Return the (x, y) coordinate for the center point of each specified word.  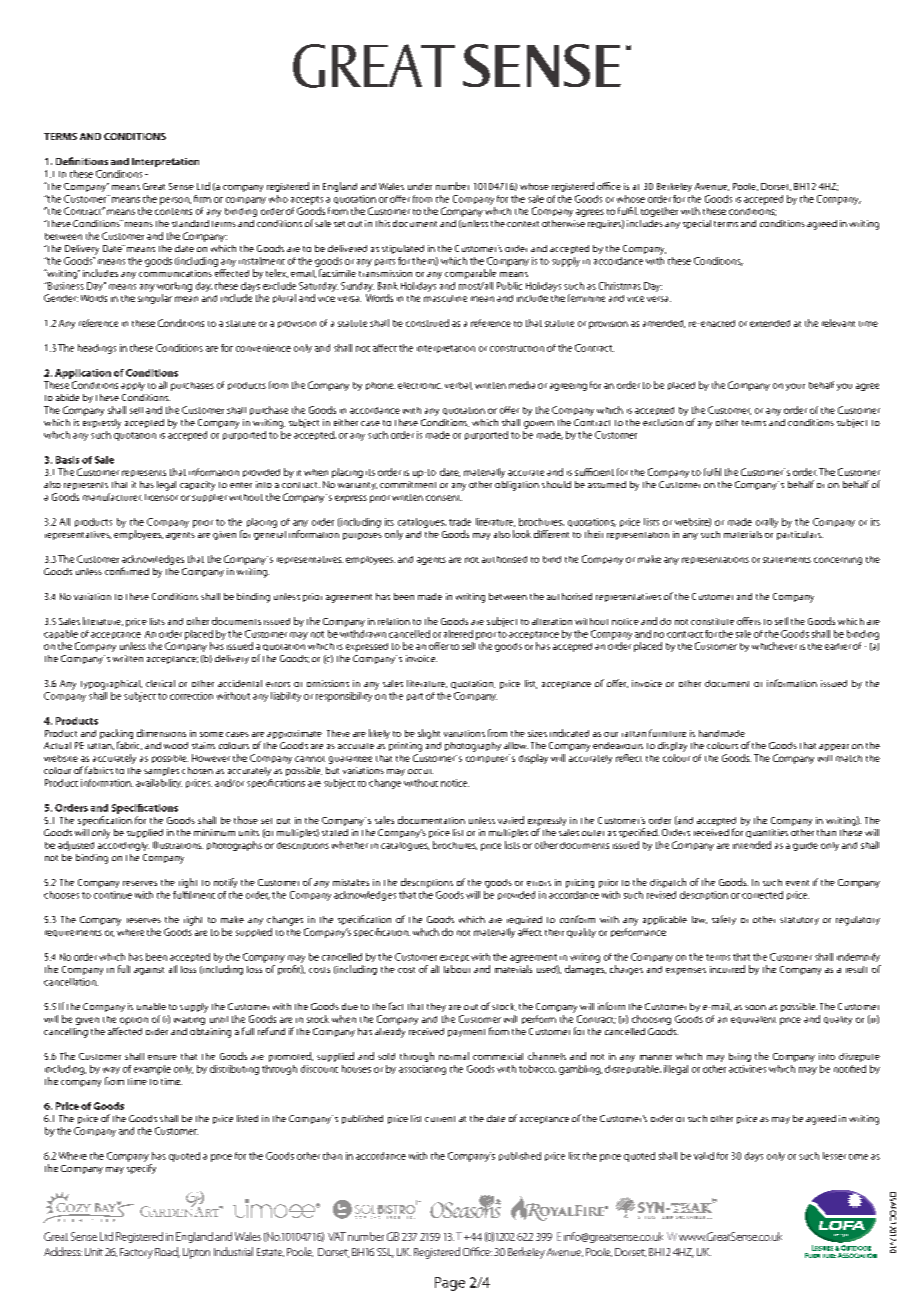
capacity (197, 486)
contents (173, 211)
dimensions (161, 733)
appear (834, 747)
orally (767, 523)
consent (444, 498)
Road (167, 1252)
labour (457, 969)
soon (755, 1007)
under (420, 186)
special (697, 224)
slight (429, 734)
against (149, 971)
